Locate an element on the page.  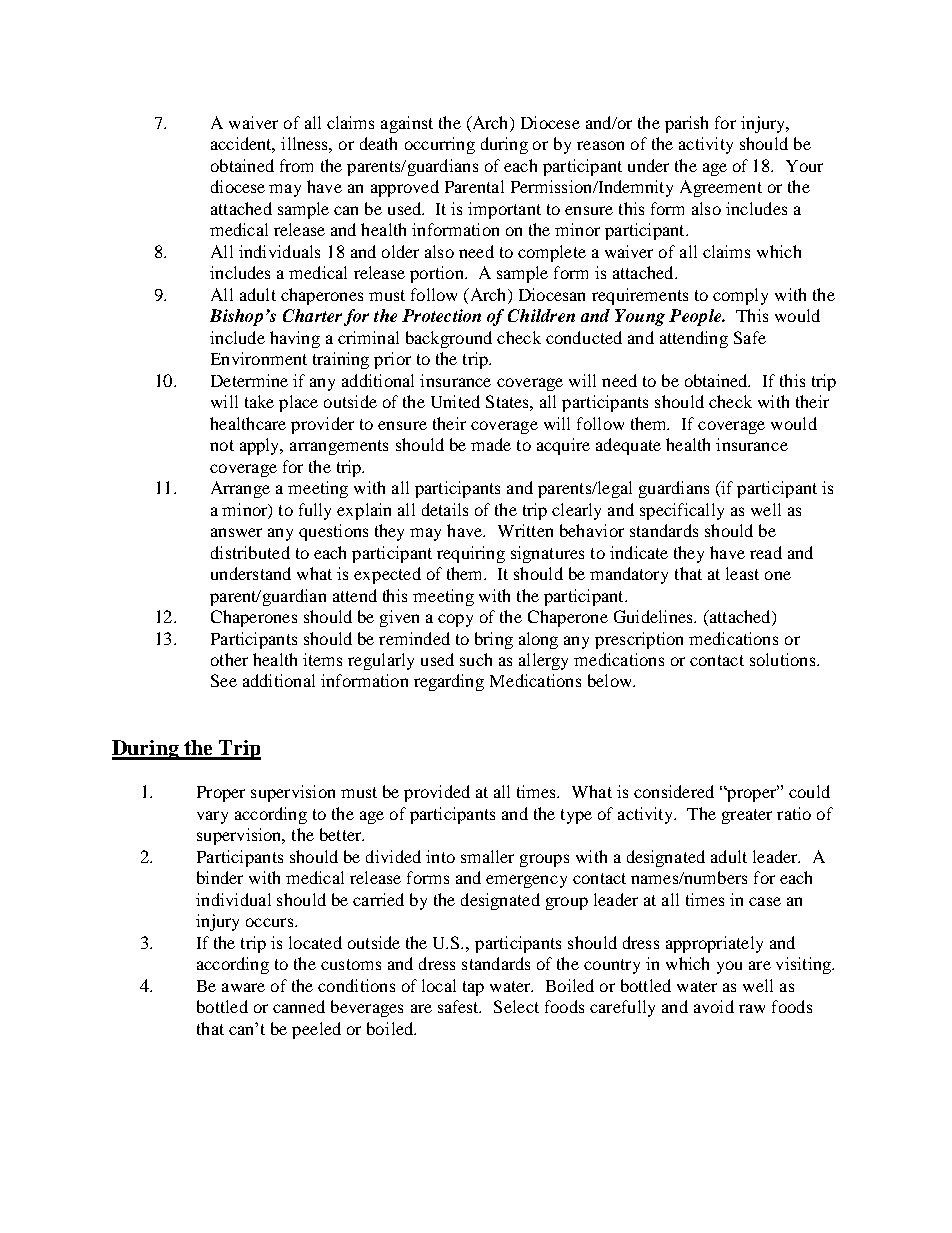
adequate is located at coordinates (628, 446).
